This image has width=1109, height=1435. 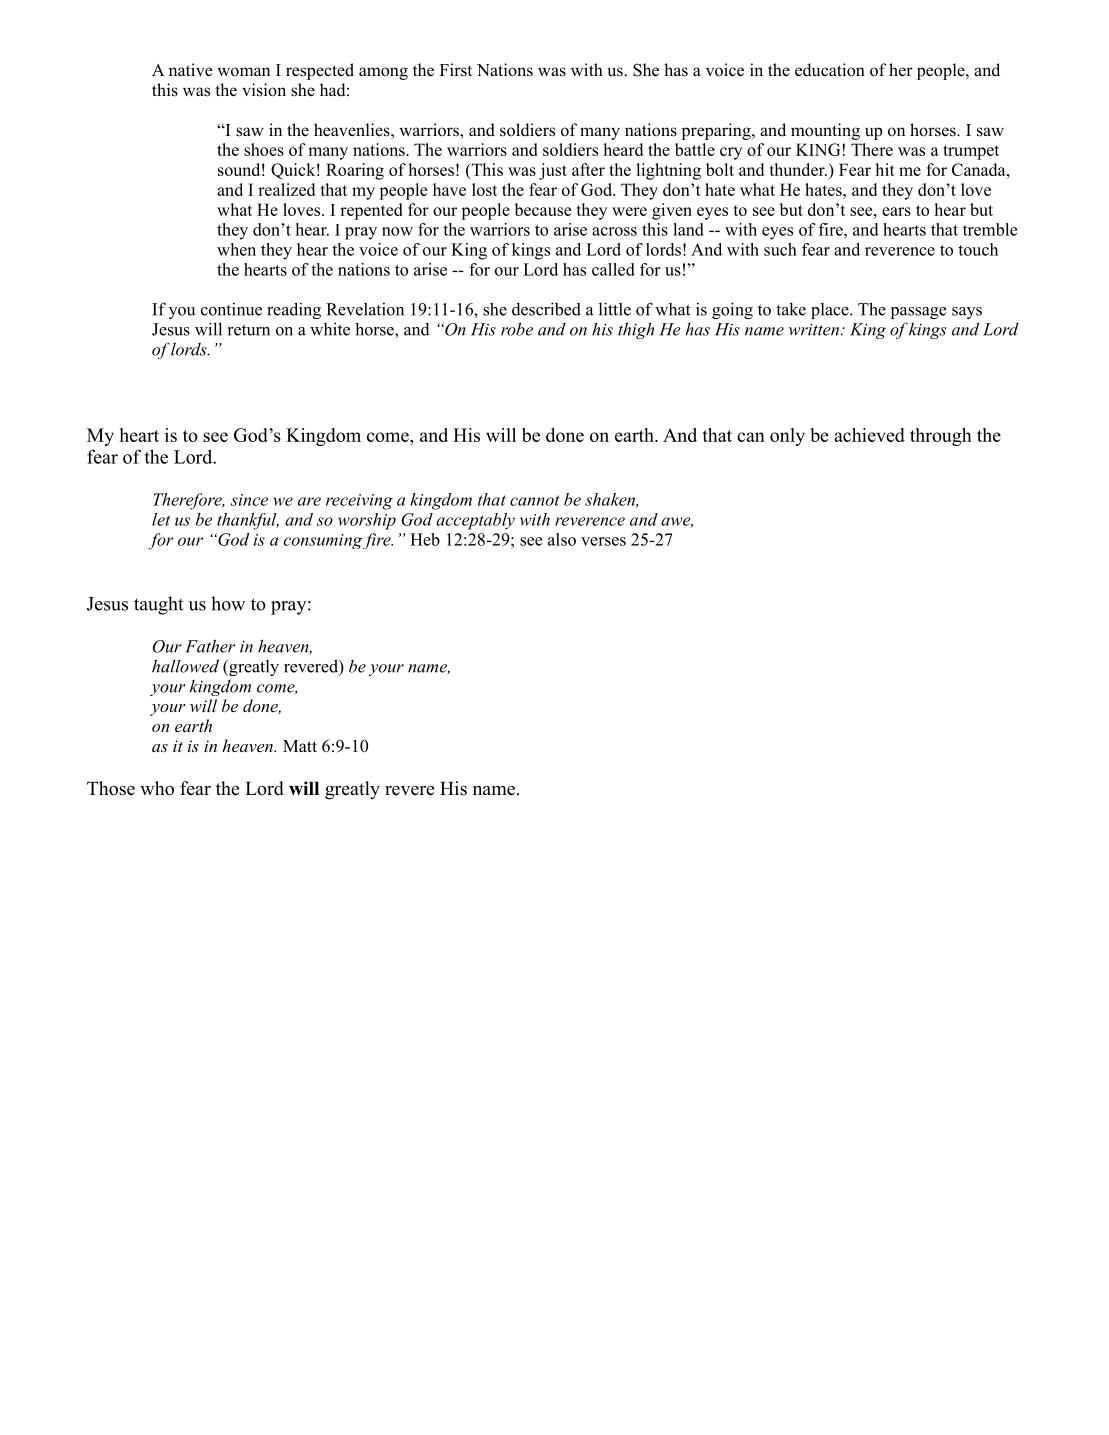 I want to click on verses, so click(x=603, y=541).
